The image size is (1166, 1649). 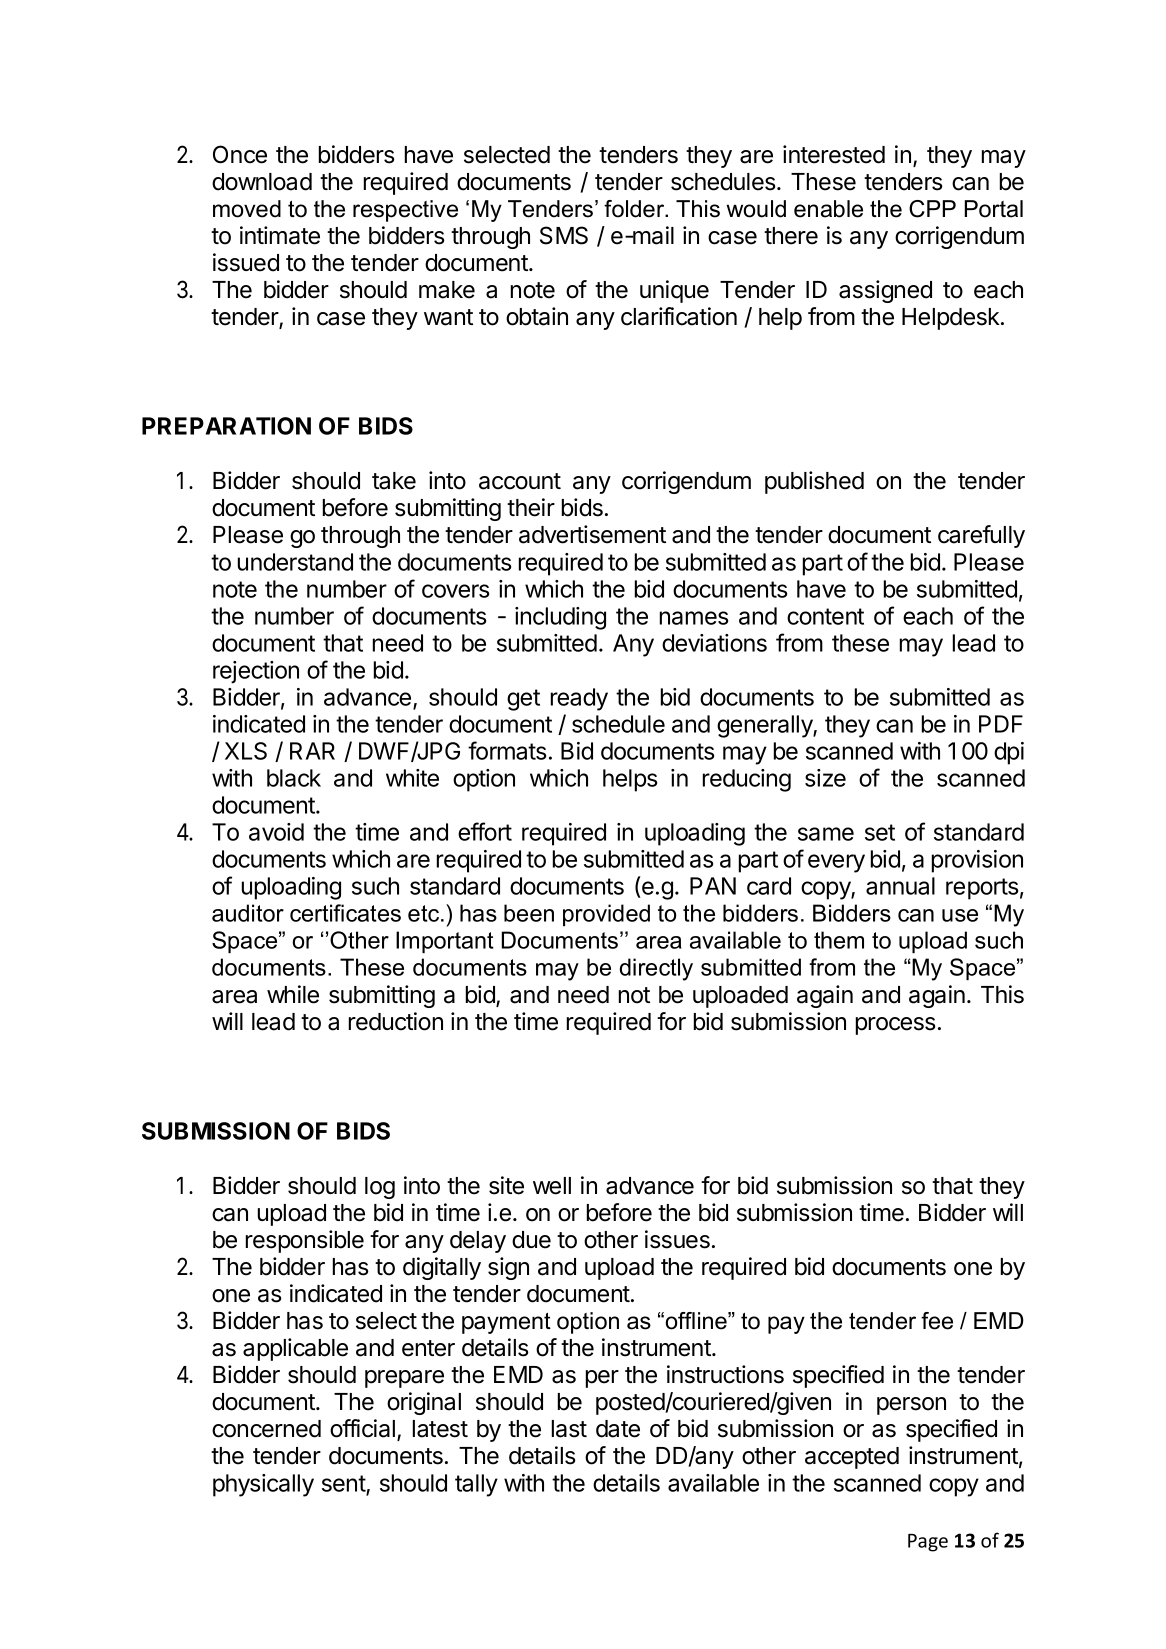 What do you see at coordinates (635, 209) in the screenshot?
I see `folder` at bounding box center [635, 209].
